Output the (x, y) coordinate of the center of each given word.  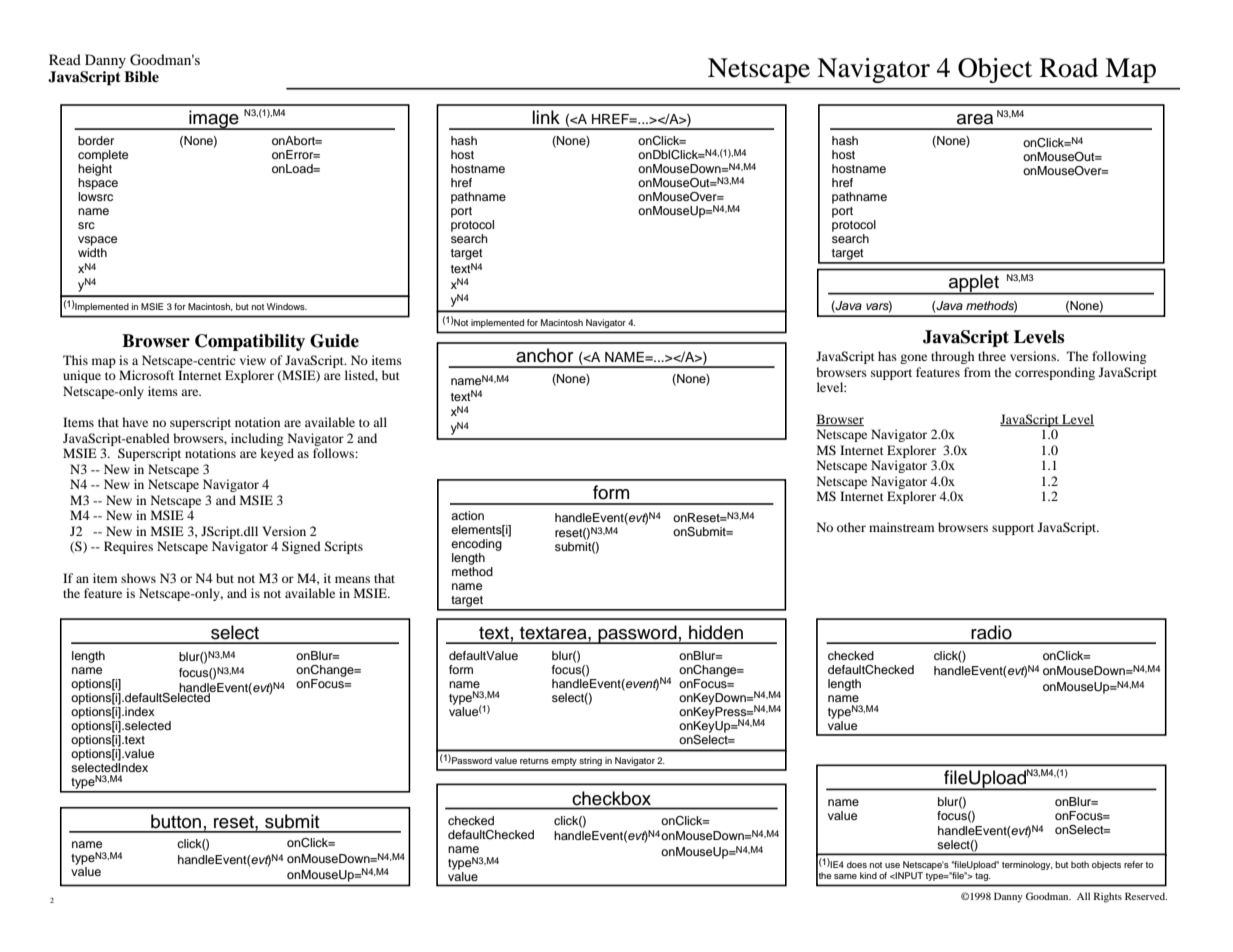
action (467, 515)
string (590, 761)
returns (534, 761)
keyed (277, 454)
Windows (287, 306)
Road (1069, 68)
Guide (334, 341)
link (546, 117)
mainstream (901, 527)
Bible (141, 77)
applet (974, 284)
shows (138, 578)
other (851, 527)
